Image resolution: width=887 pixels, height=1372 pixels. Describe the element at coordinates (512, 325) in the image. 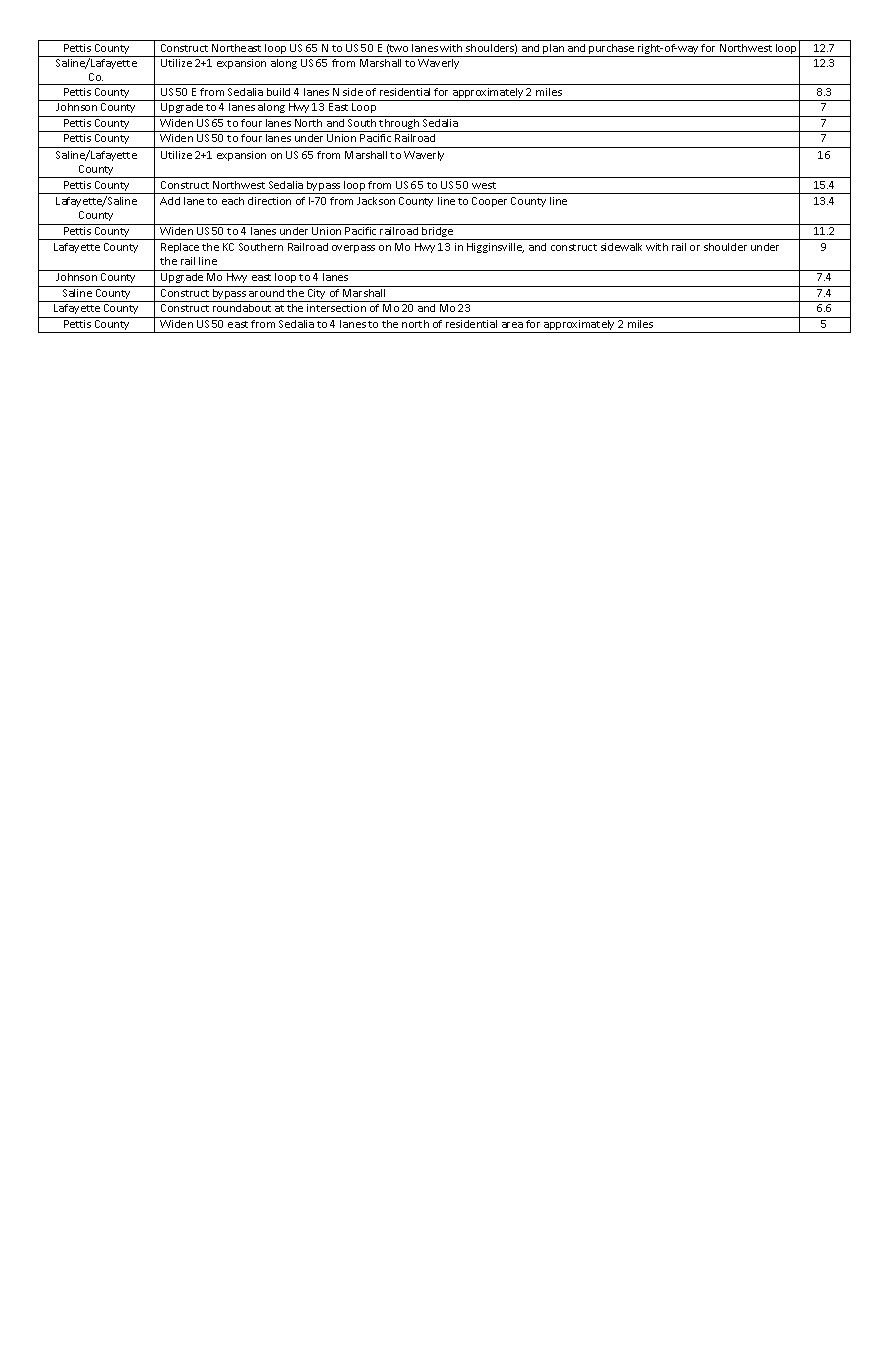

I see `area` at that location.
